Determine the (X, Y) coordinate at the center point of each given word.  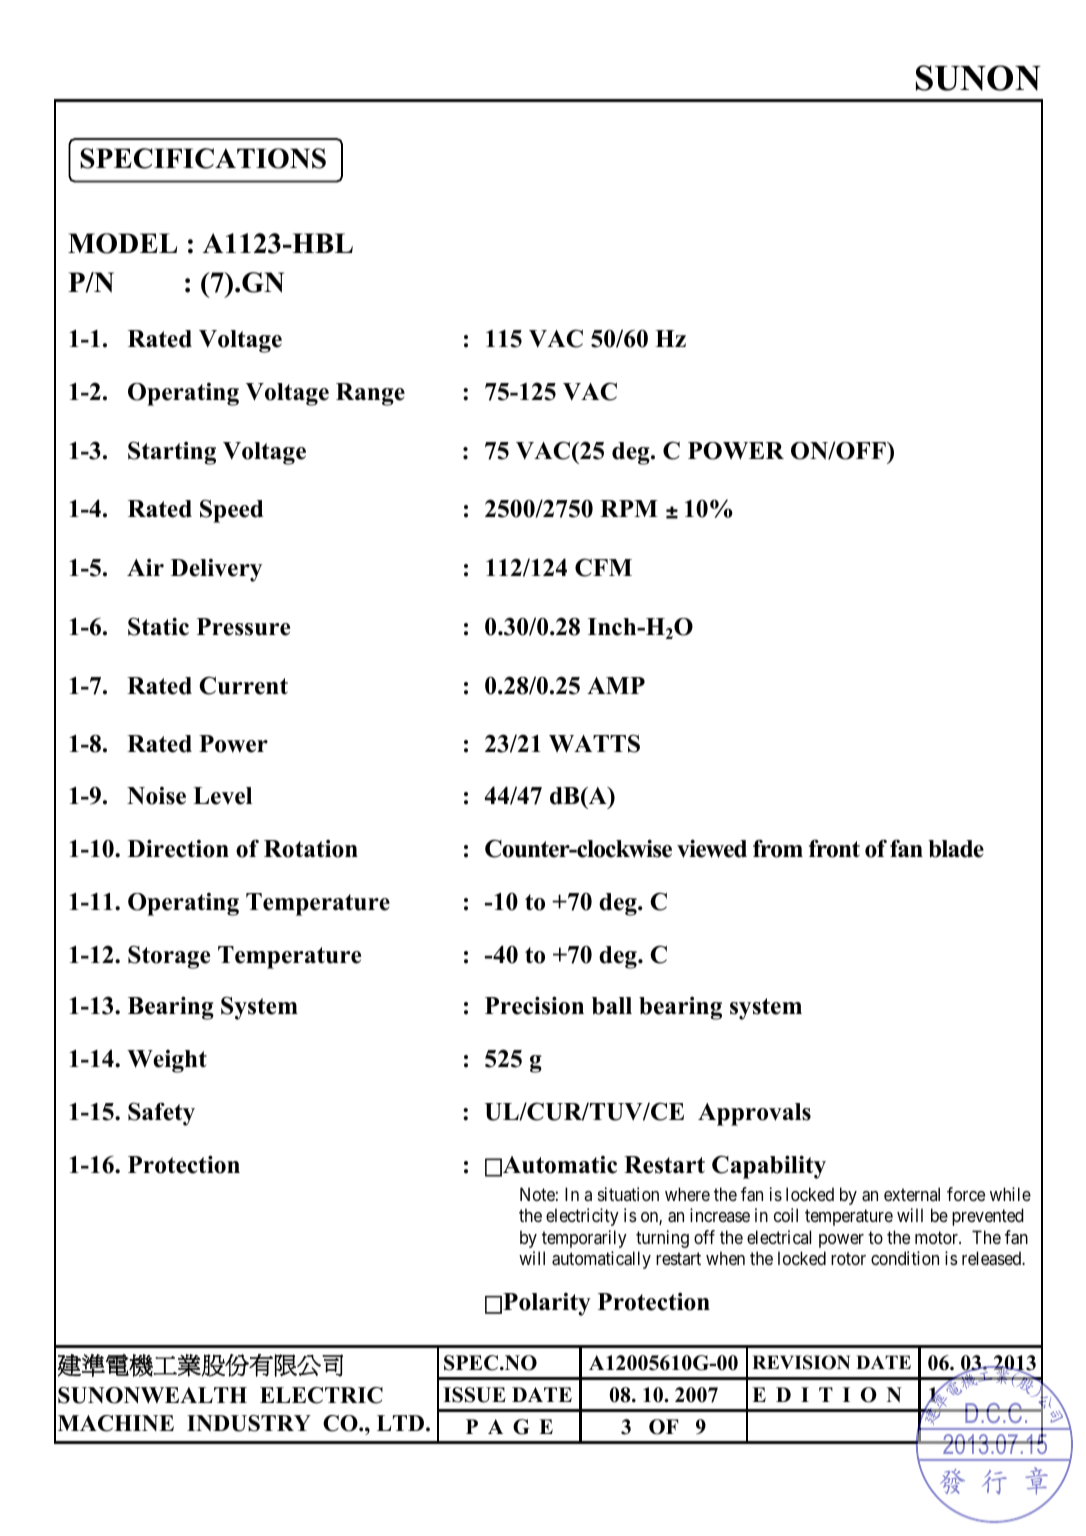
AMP (616, 685)
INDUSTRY (249, 1423)
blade (956, 849)
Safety (161, 1114)
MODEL (122, 243)
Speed (231, 511)
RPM (629, 508)
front (834, 848)
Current (243, 685)
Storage (169, 957)
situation (628, 1194)
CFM (603, 567)
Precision (534, 1005)
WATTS (594, 743)
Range (370, 394)
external (912, 1194)
